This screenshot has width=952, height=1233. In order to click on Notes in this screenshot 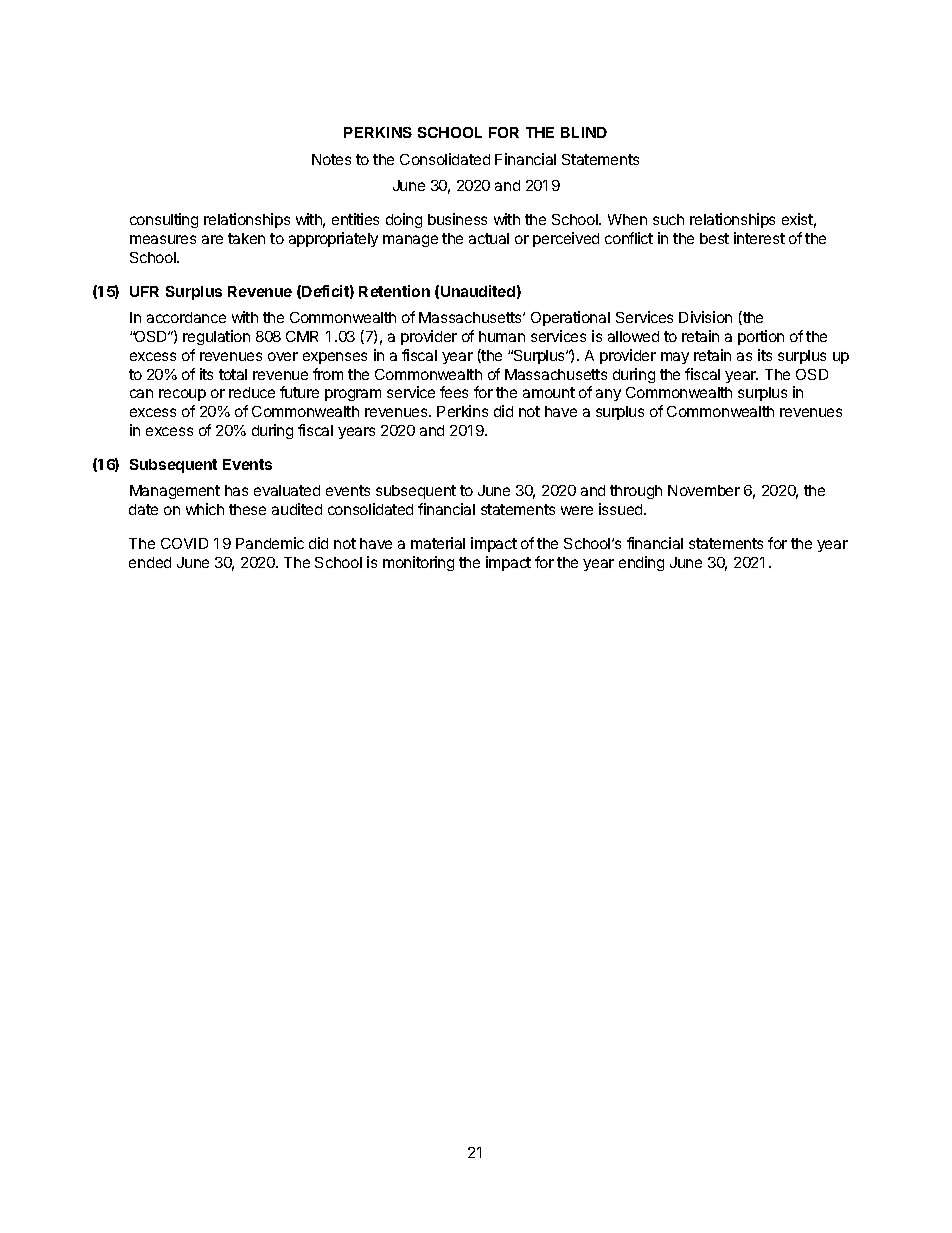, I will do `click(331, 159)`.
